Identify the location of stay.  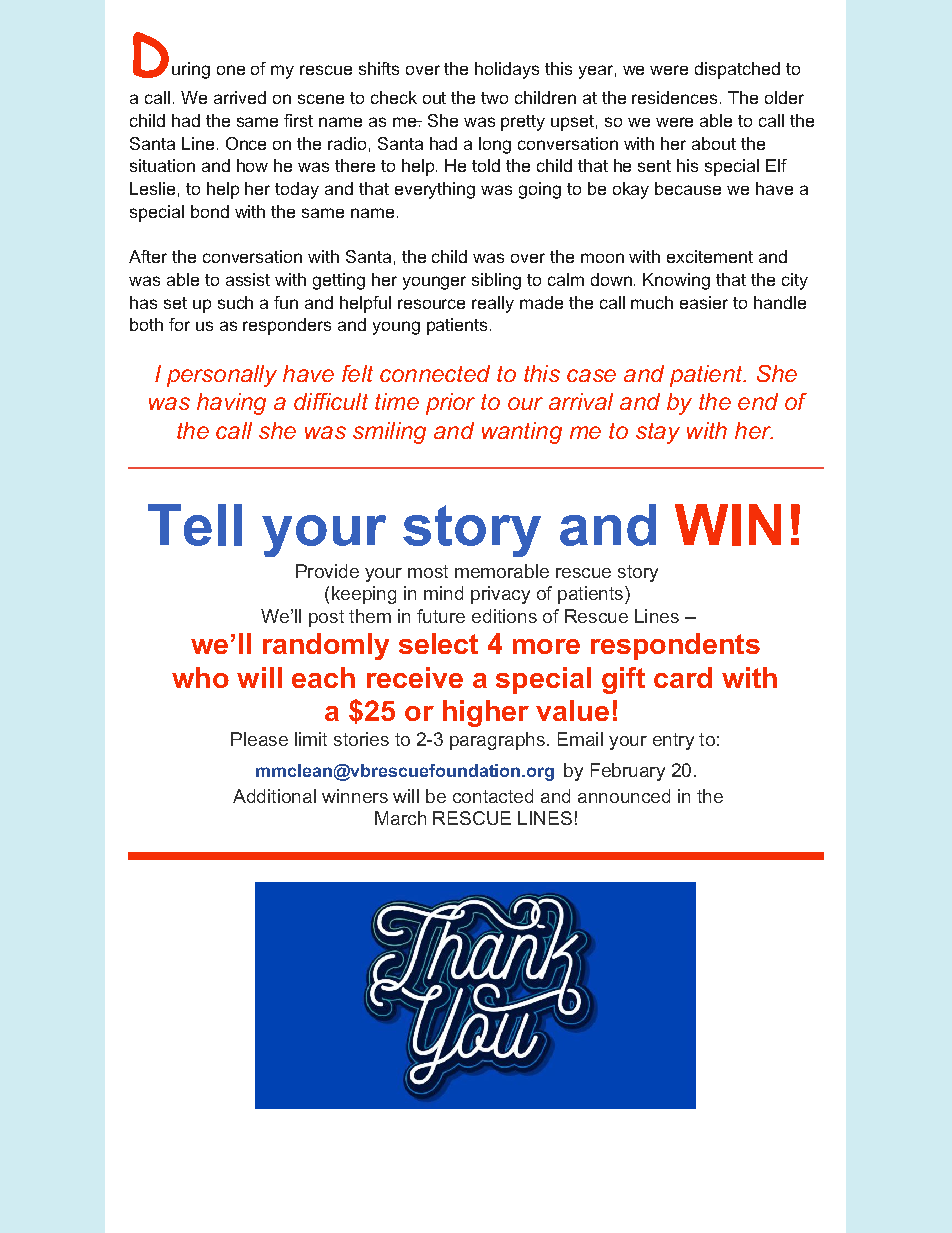
(658, 433).
